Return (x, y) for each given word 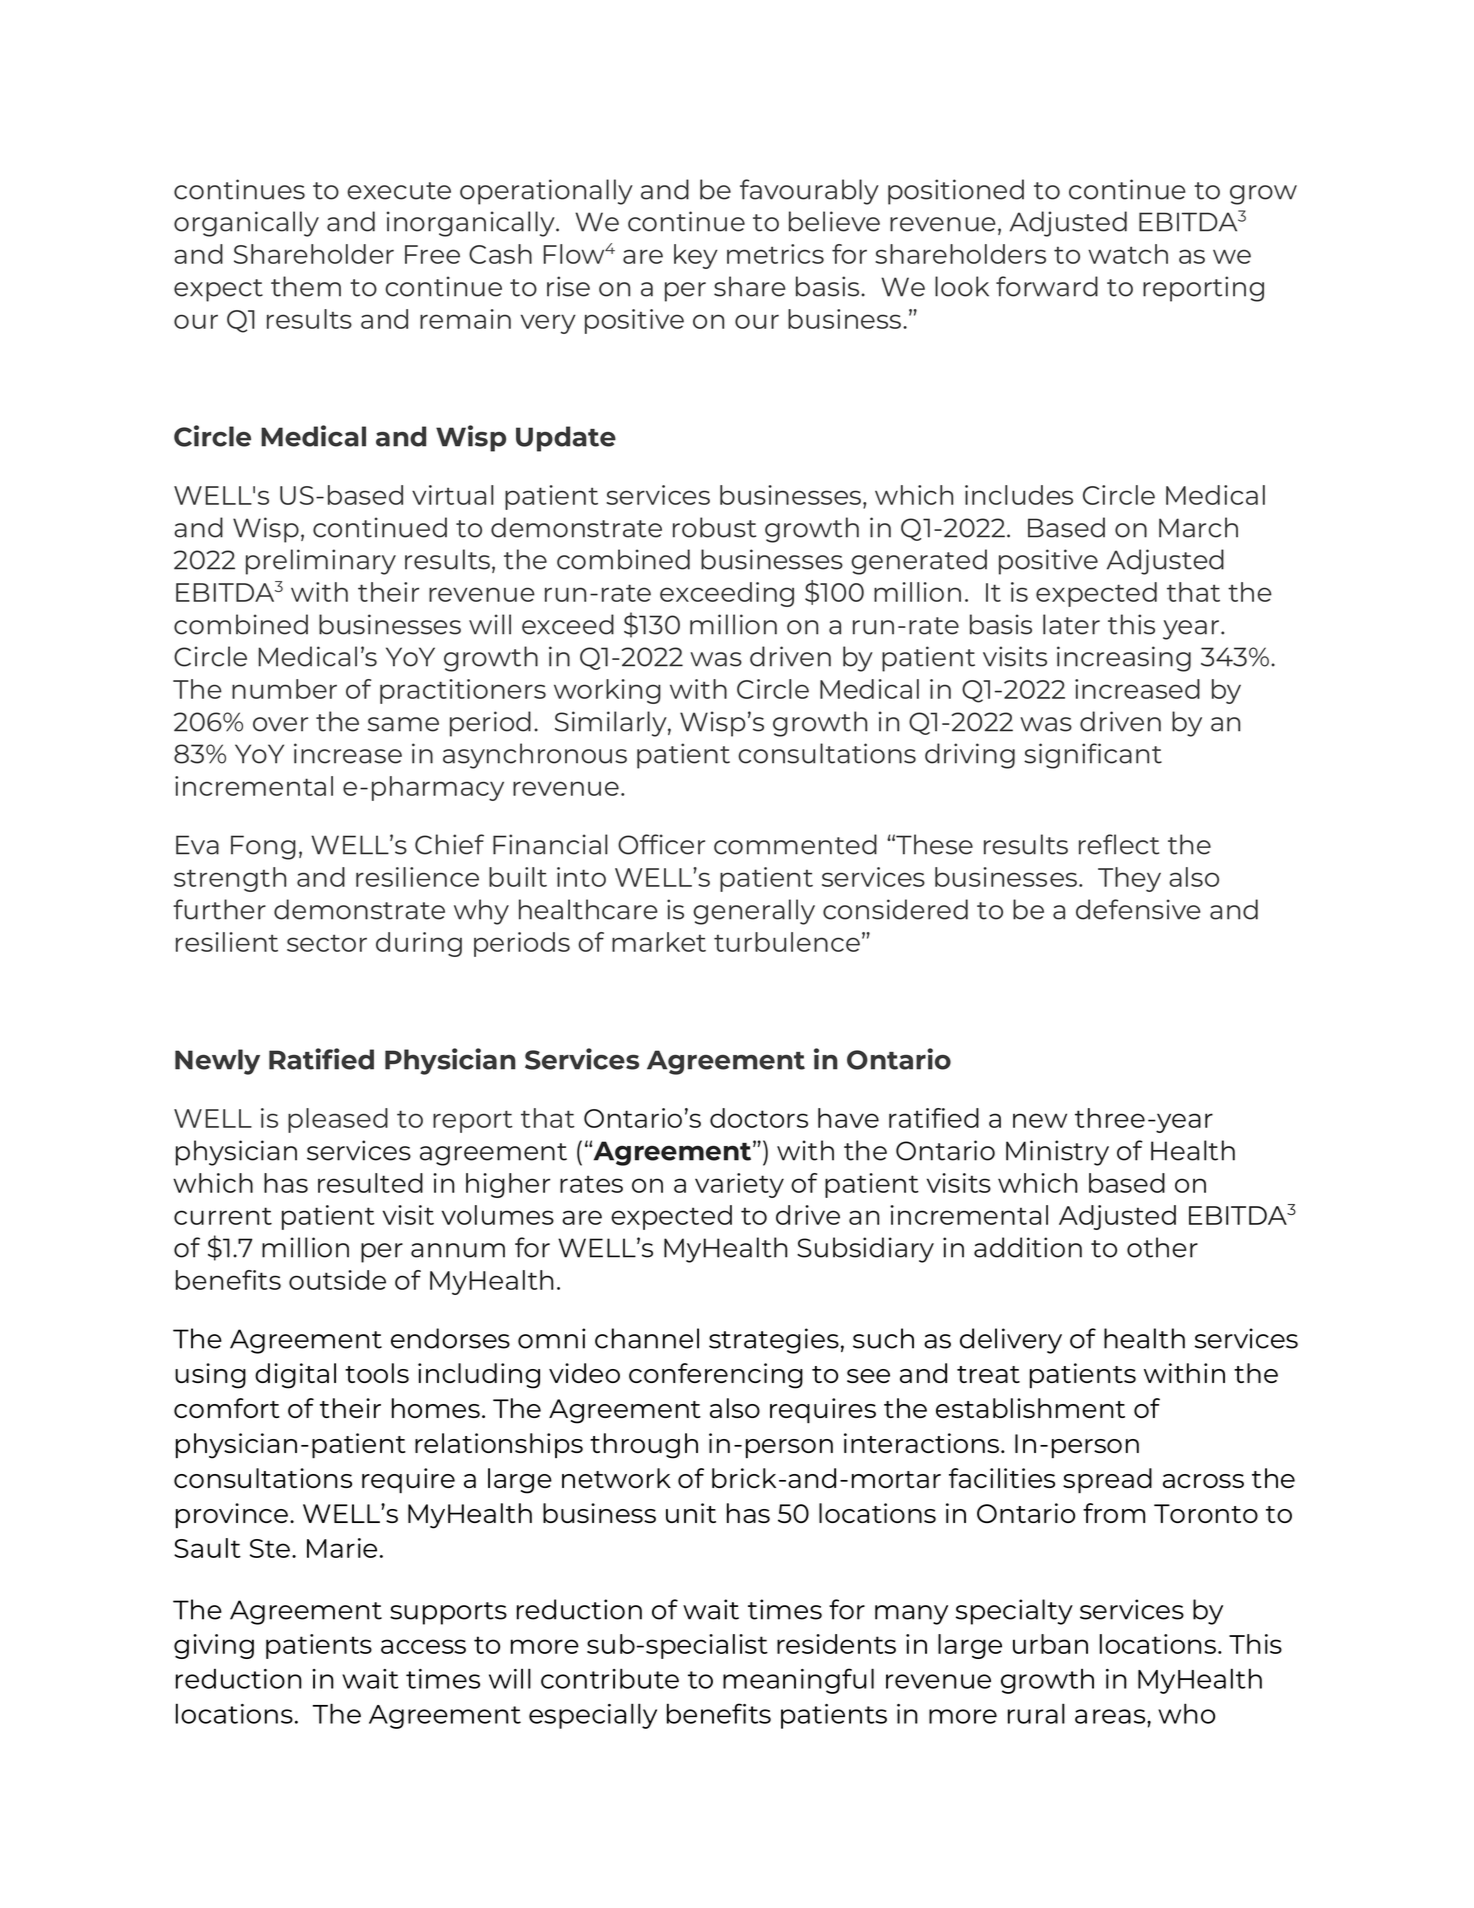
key (696, 256)
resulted (370, 1183)
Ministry (1057, 1153)
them (306, 286)
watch (1128, 254)
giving (214, 1646)
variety (739, 1185)
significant (1093, 756)
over (280, 724)
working (607, 691)
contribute (610, 1678)
